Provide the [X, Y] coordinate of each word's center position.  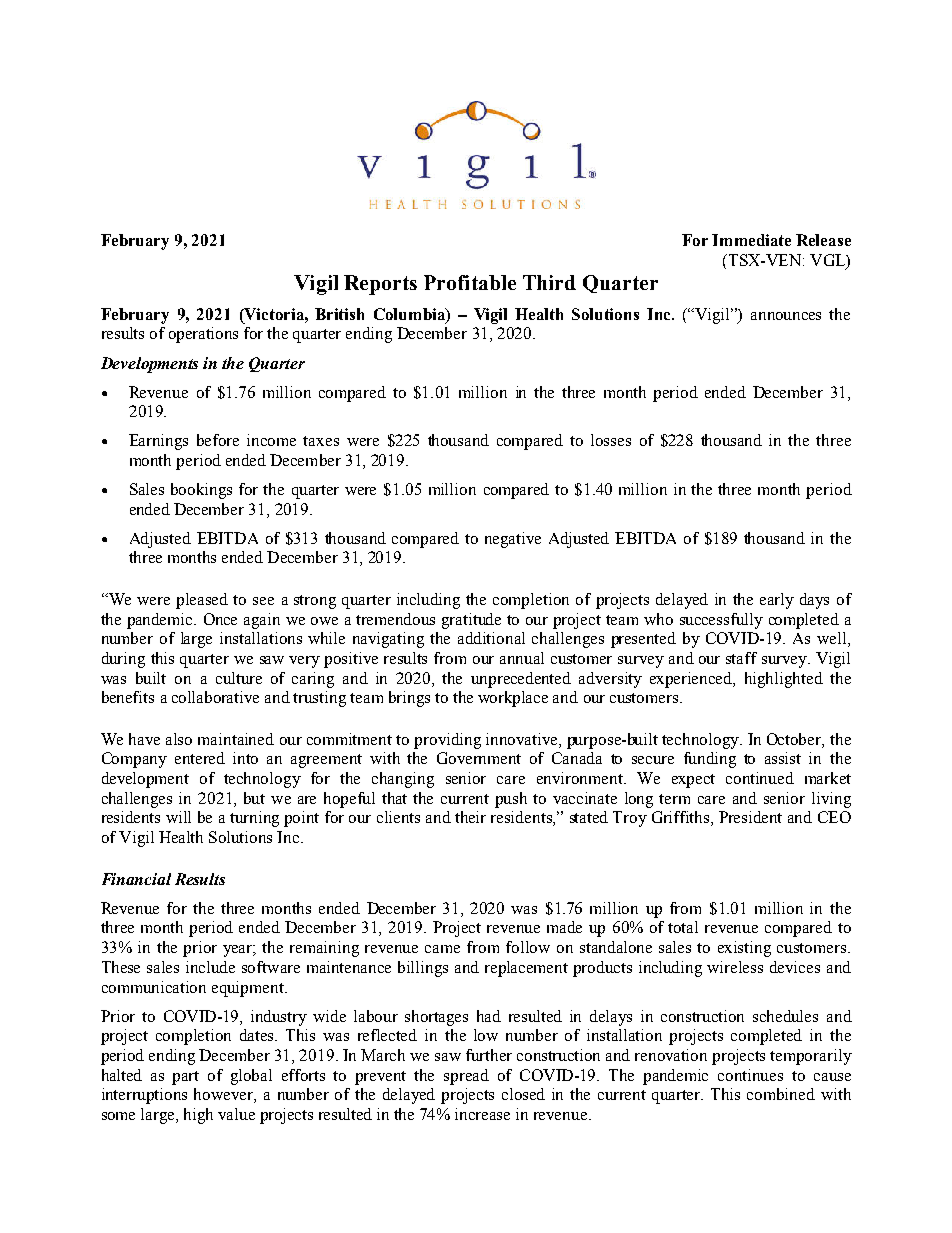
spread [466, 1077]
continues [750, 1075]
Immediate [751, 240]
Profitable [470, 282]
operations [203, 335]
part [185, 1078]
